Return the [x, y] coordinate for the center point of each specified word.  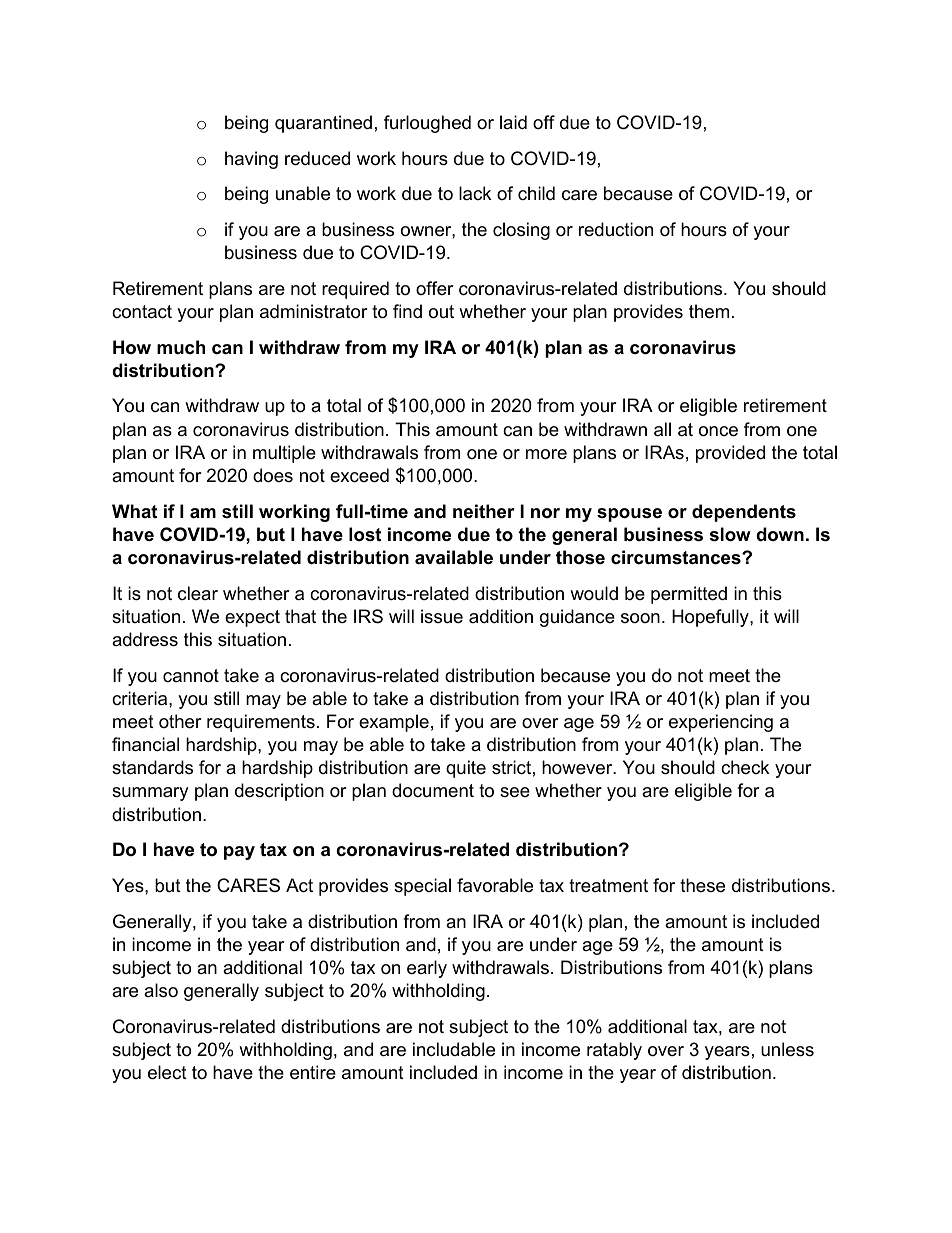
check [745, 767]
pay [239, 853]
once [718, 431]
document [433, 790]
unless [787, 1049]
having [251, 160]
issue [442, 616]
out [441, 312]
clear [198, 593]
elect [167, 1072]
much [181, 347]
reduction [616, 229]
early [427, 969]
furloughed [427, 124]
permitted [689, 595]
